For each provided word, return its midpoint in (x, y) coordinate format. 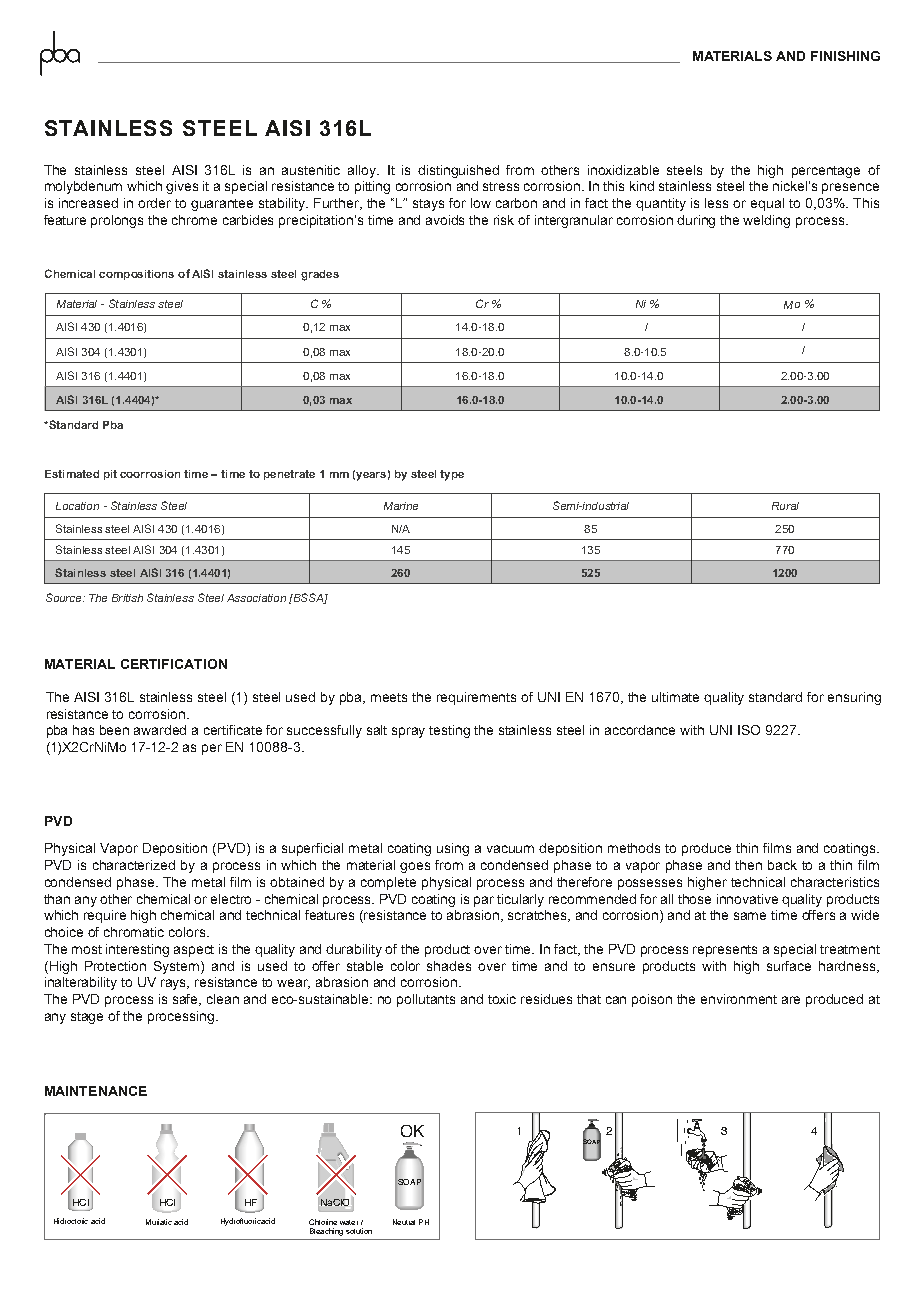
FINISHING (845, 56)
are (791, 1000)
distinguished (458, 171)
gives (182, 187)
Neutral (404, 1222)
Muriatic (159, 1222)
